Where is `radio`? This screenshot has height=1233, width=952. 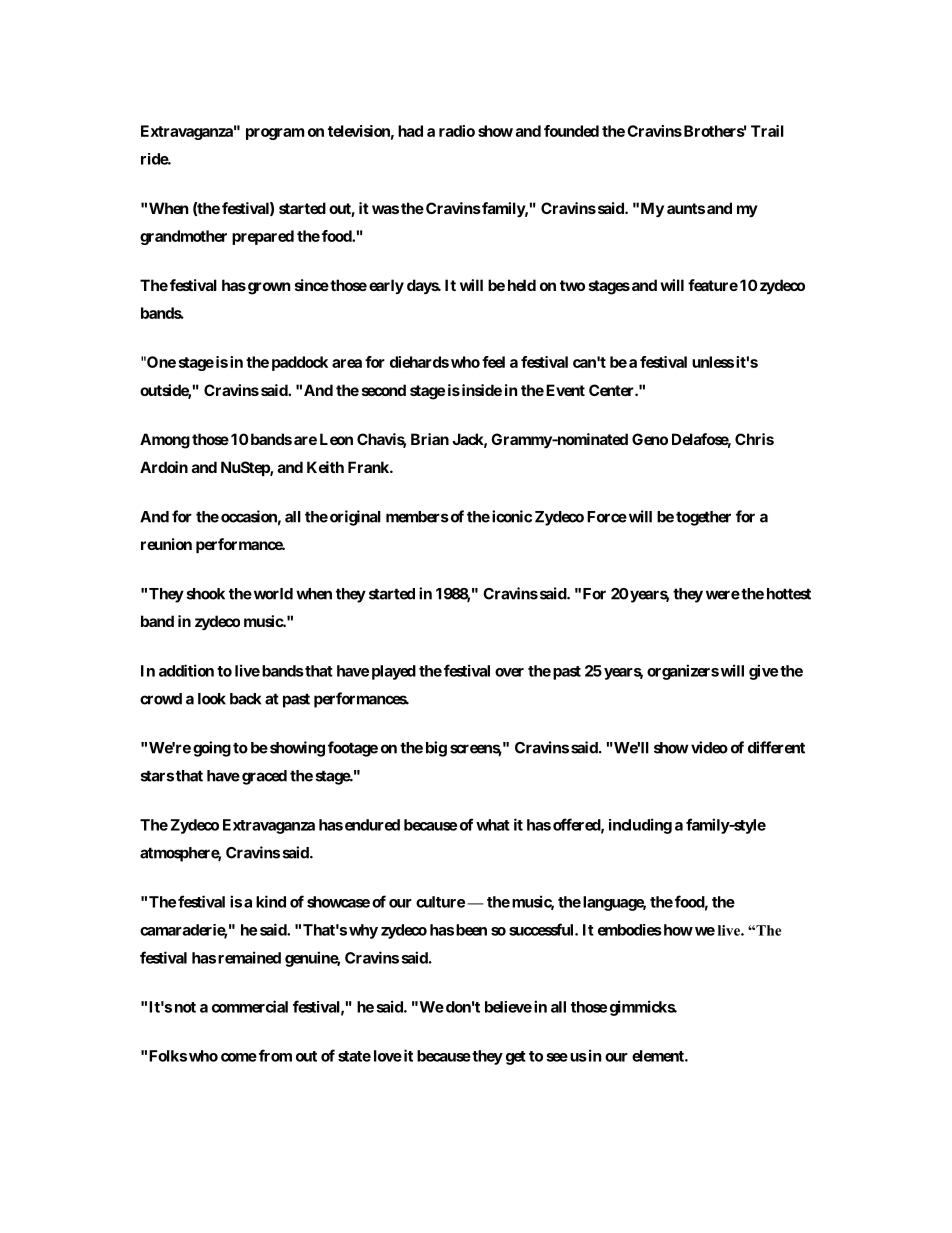 radio is located at coordinates (457, 131).
